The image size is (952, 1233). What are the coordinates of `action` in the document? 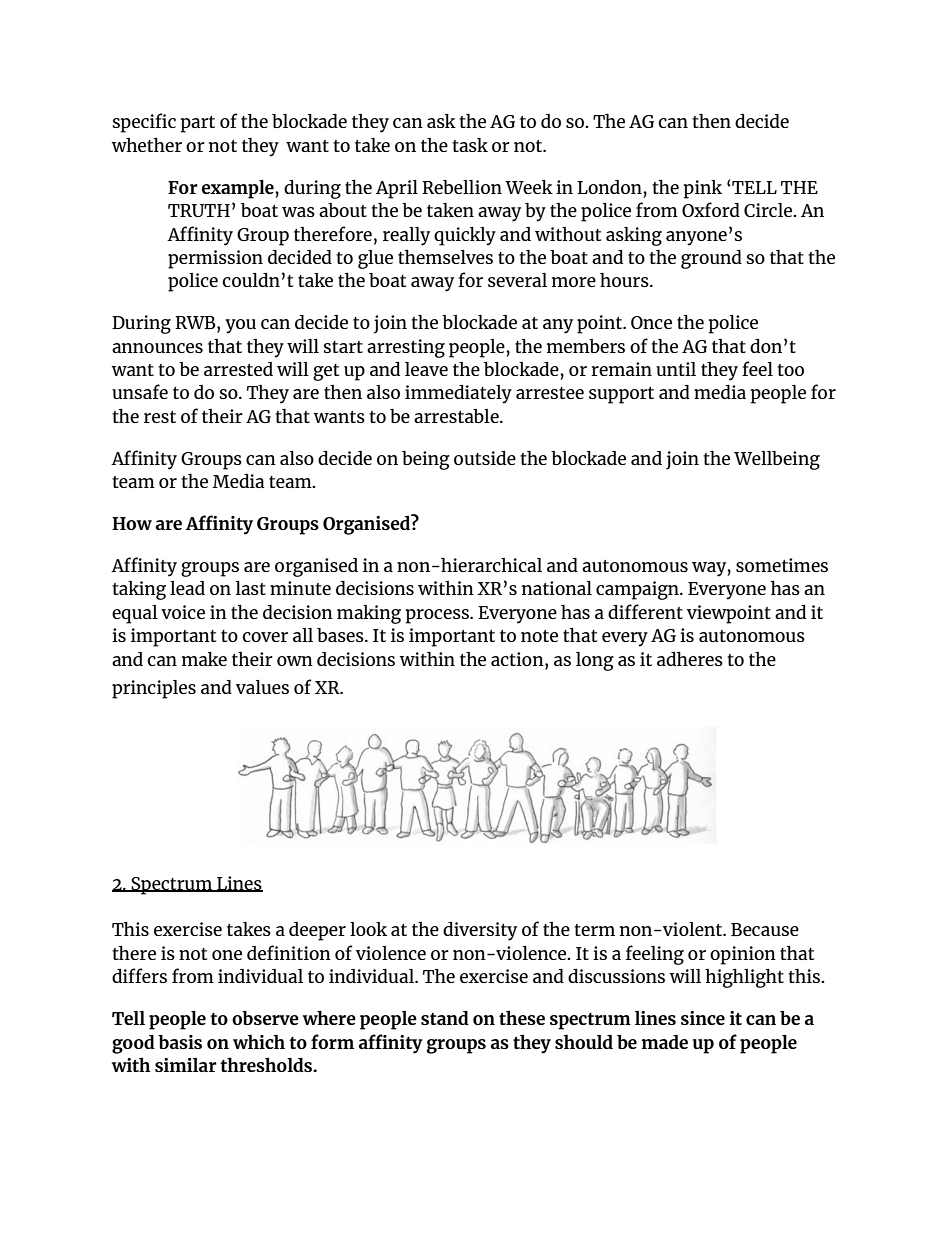 It's located at (518, 659).
